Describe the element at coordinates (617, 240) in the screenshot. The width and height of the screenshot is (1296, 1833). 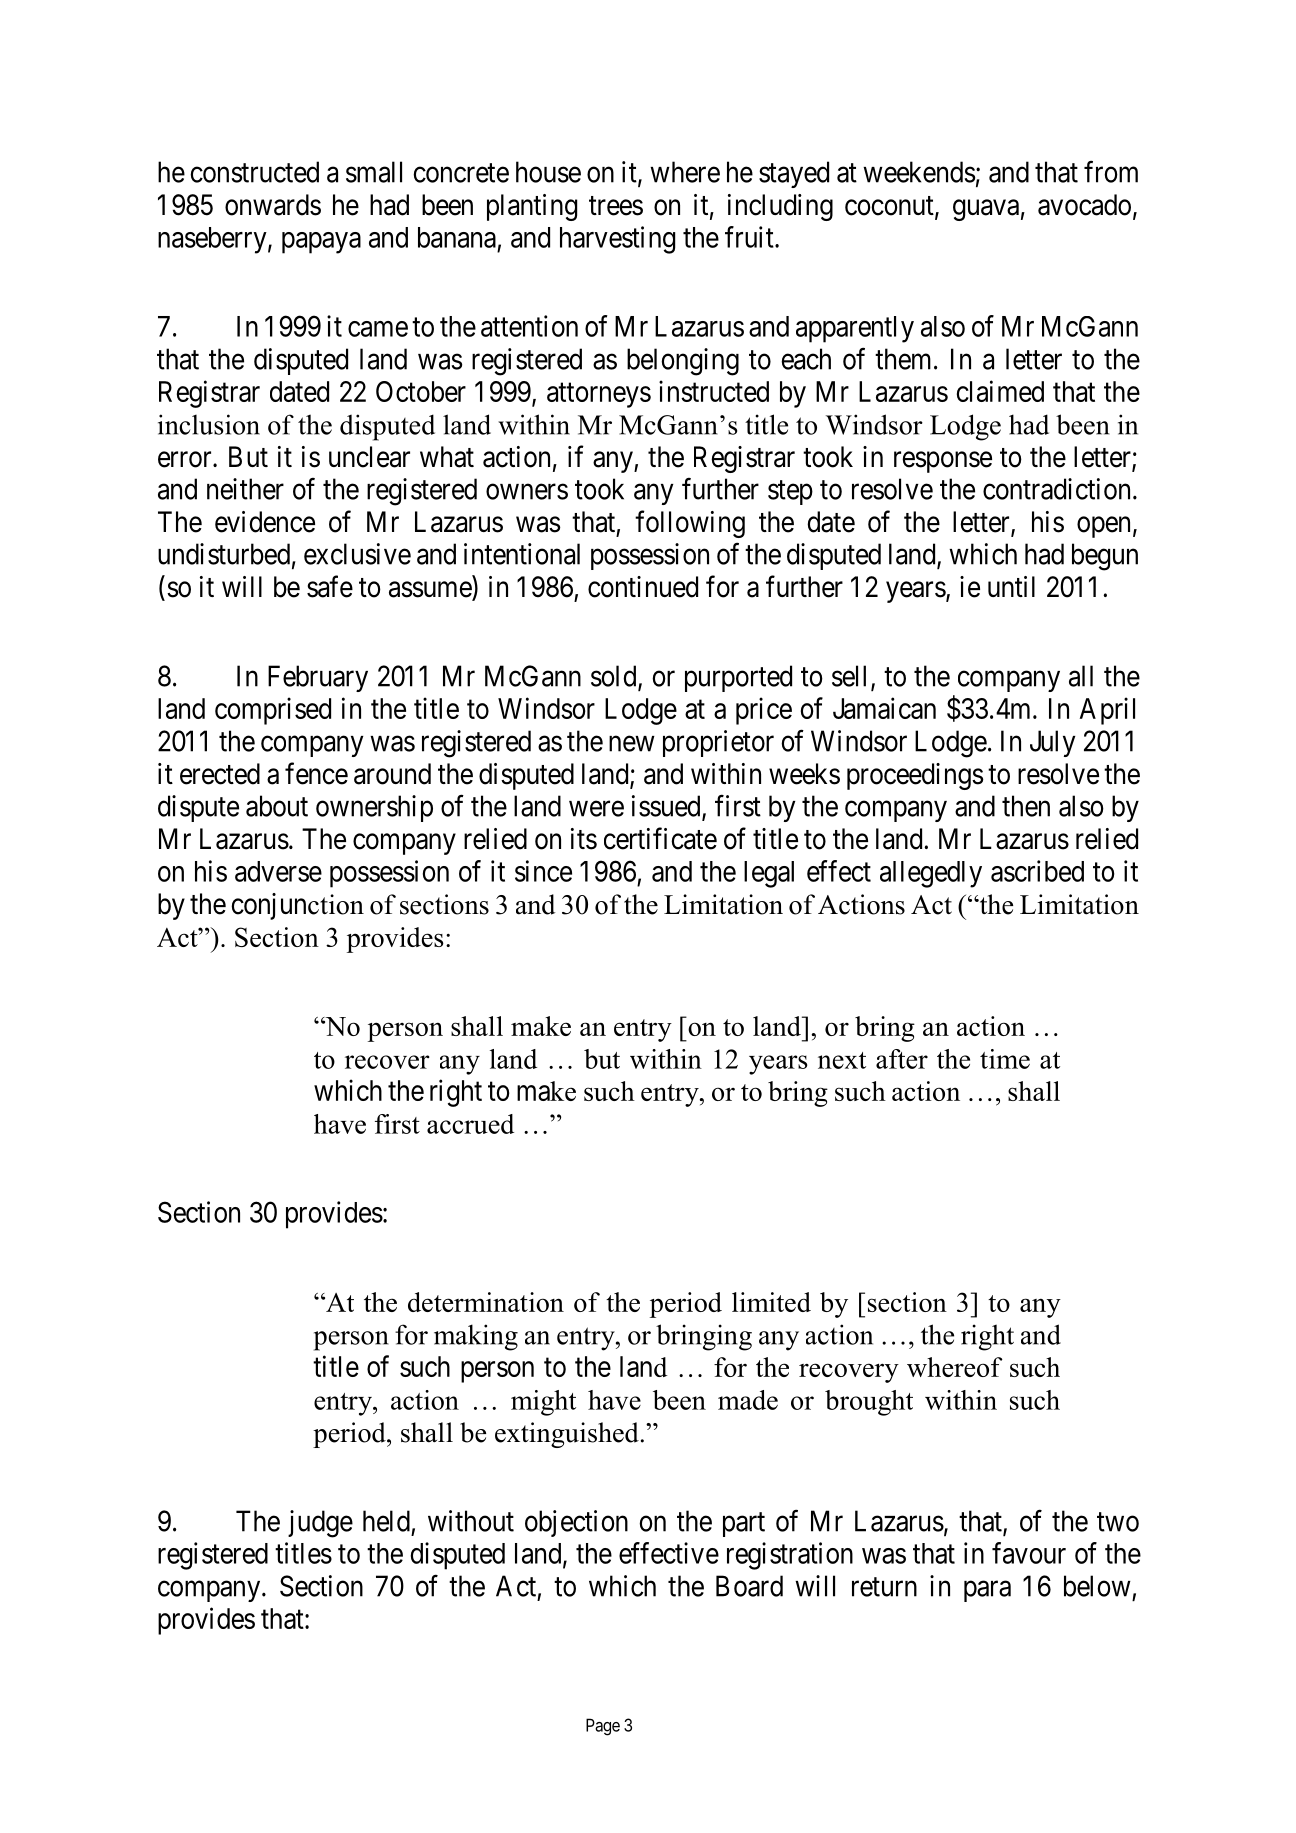
I see `harvesting` at that location.
